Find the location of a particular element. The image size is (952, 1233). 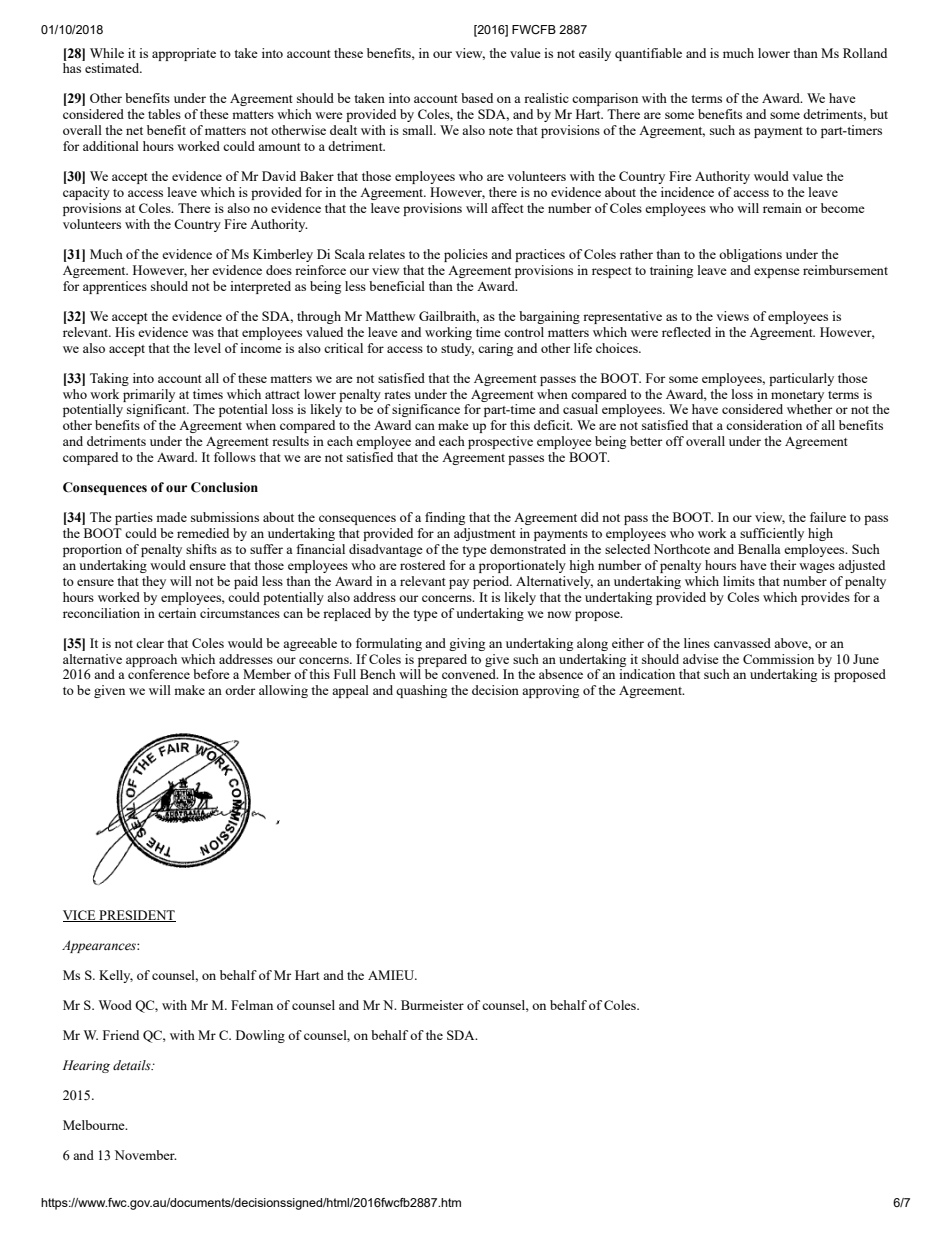

monetary is located at coordinates (797, 396).
